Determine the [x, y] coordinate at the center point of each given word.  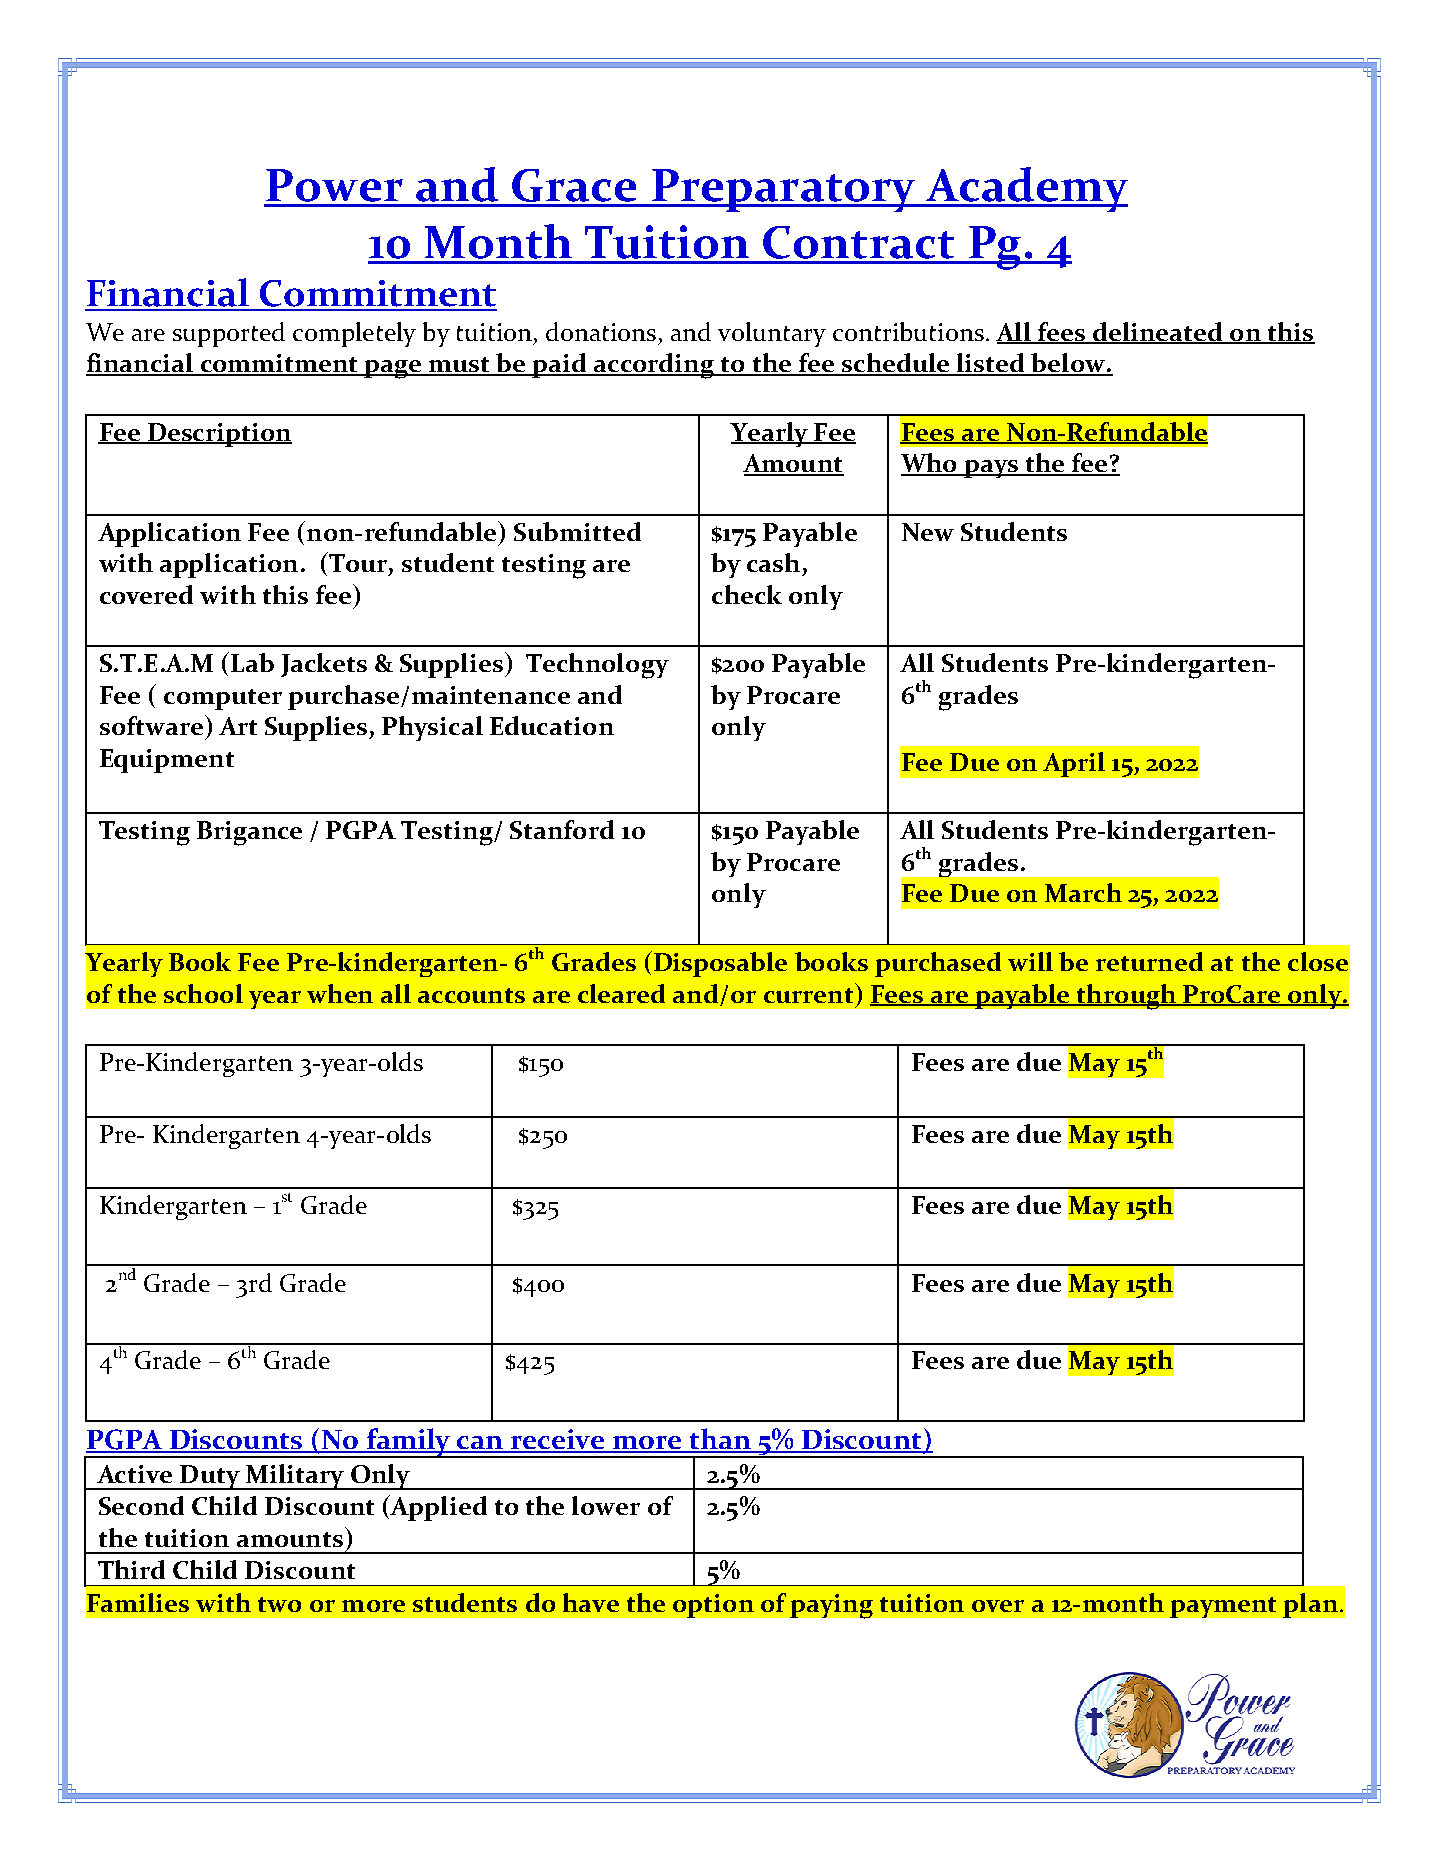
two [279, 1604]
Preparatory [783, 190]
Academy [1025, 189]
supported [229, 334]
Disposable [720, 964]
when [340, 993]
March [1083, 892]
